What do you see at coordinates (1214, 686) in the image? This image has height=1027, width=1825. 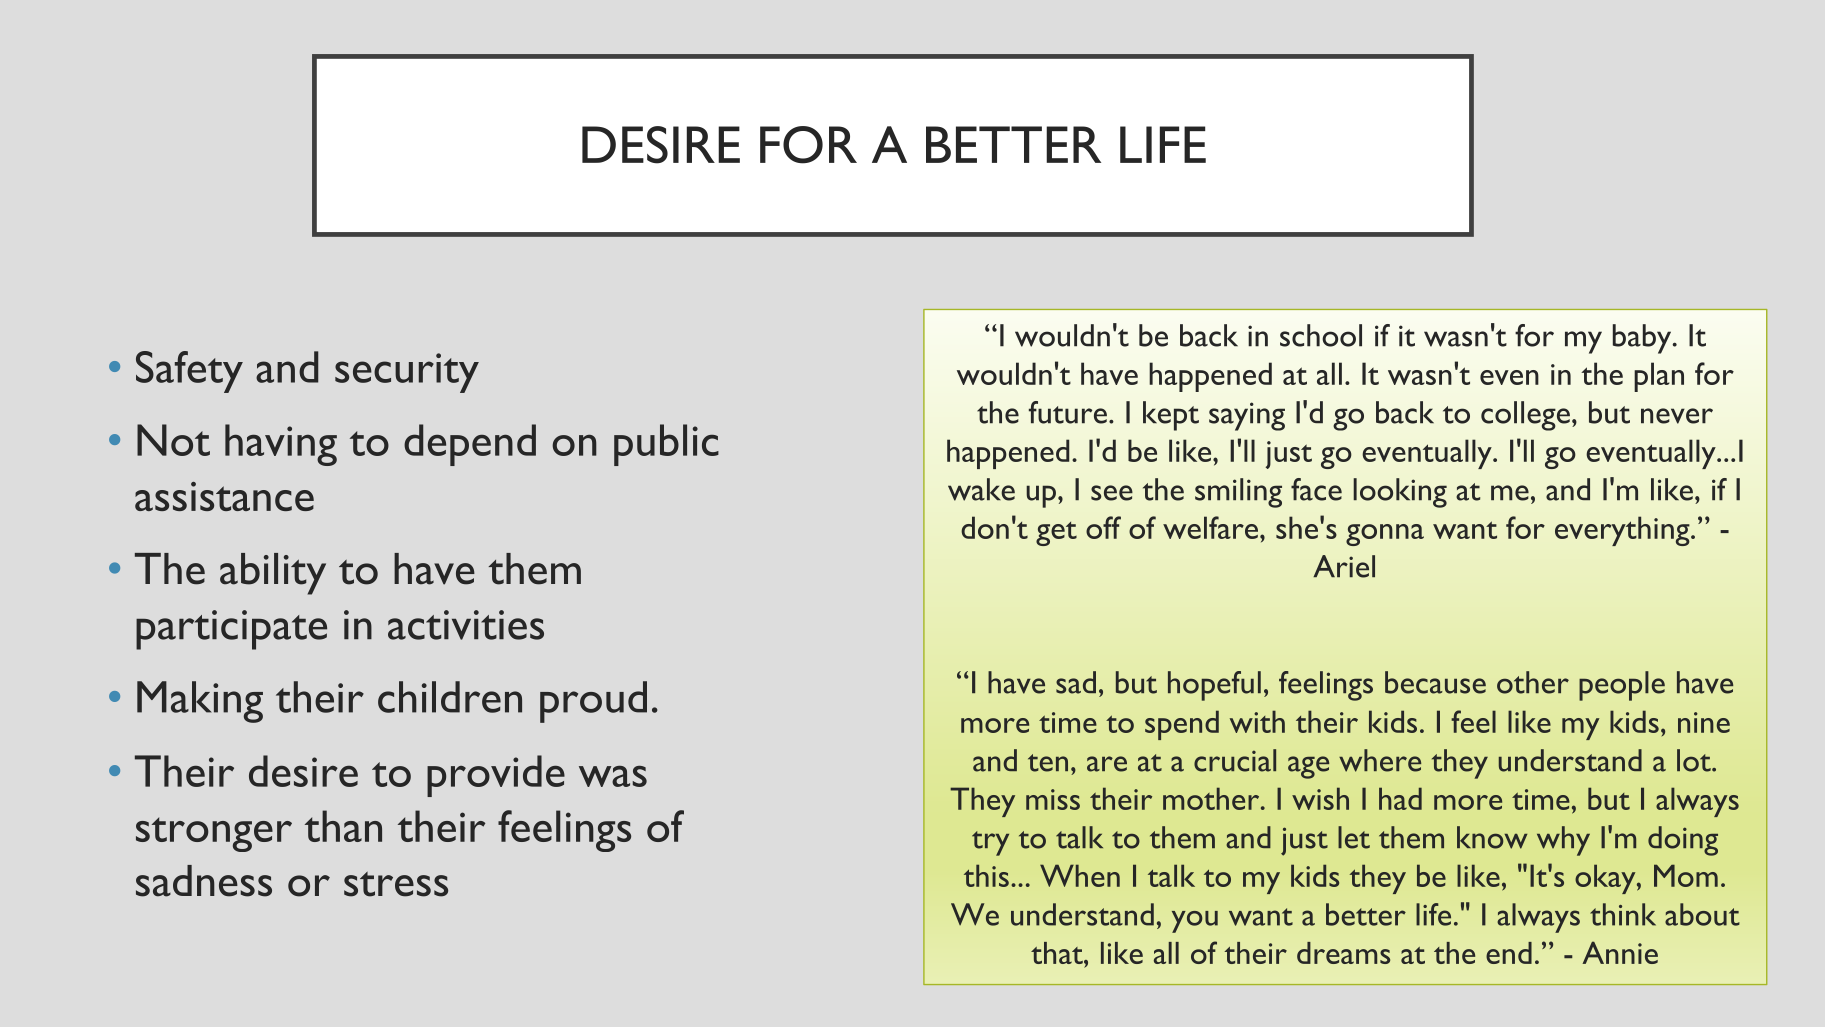 I see `hopeful` at bounding box center [1214, 686].
